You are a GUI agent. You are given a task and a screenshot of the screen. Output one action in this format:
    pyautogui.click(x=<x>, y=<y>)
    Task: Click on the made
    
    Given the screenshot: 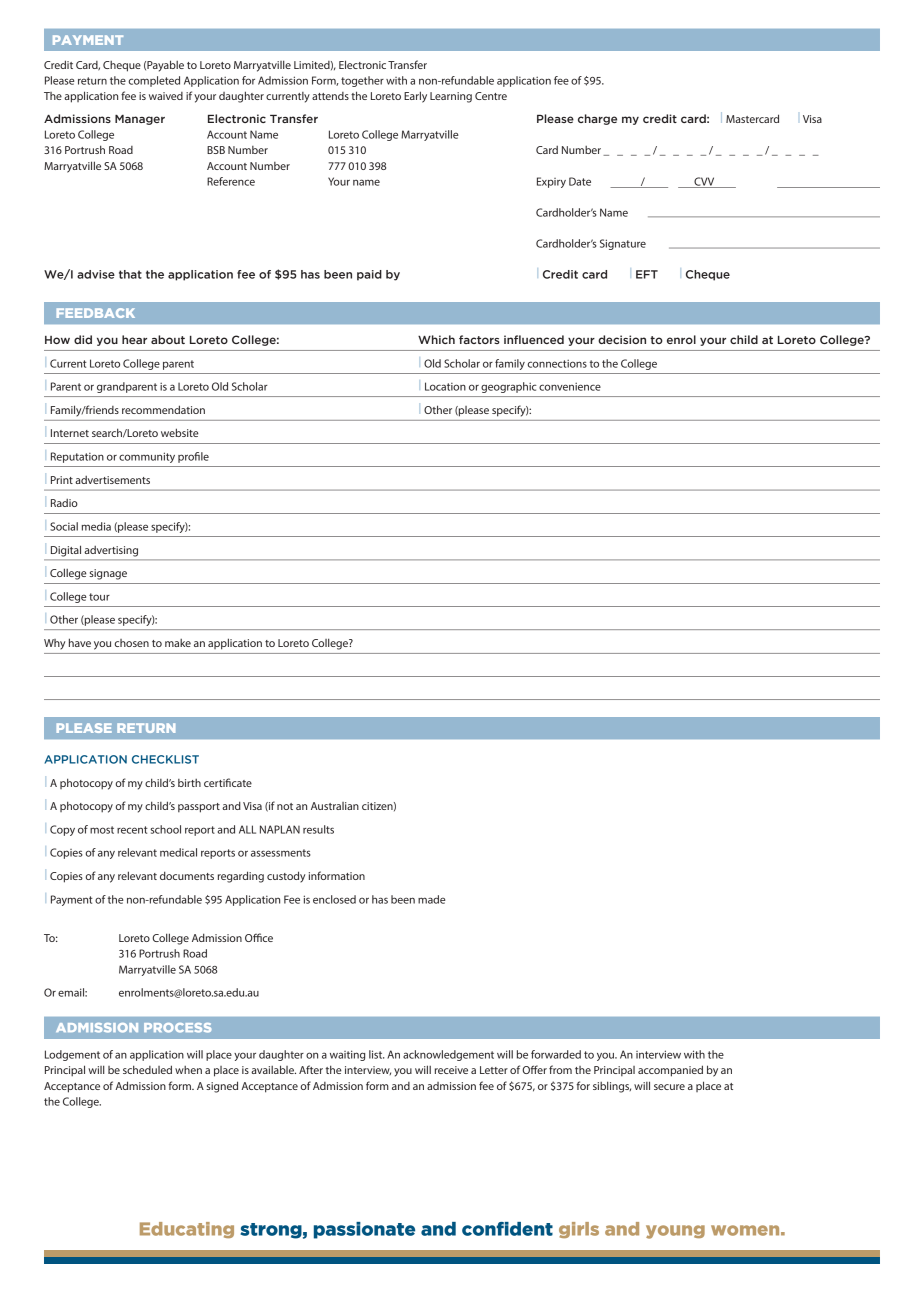 What is the action you would take?
    pyautogui.click(x=432, y=899)
